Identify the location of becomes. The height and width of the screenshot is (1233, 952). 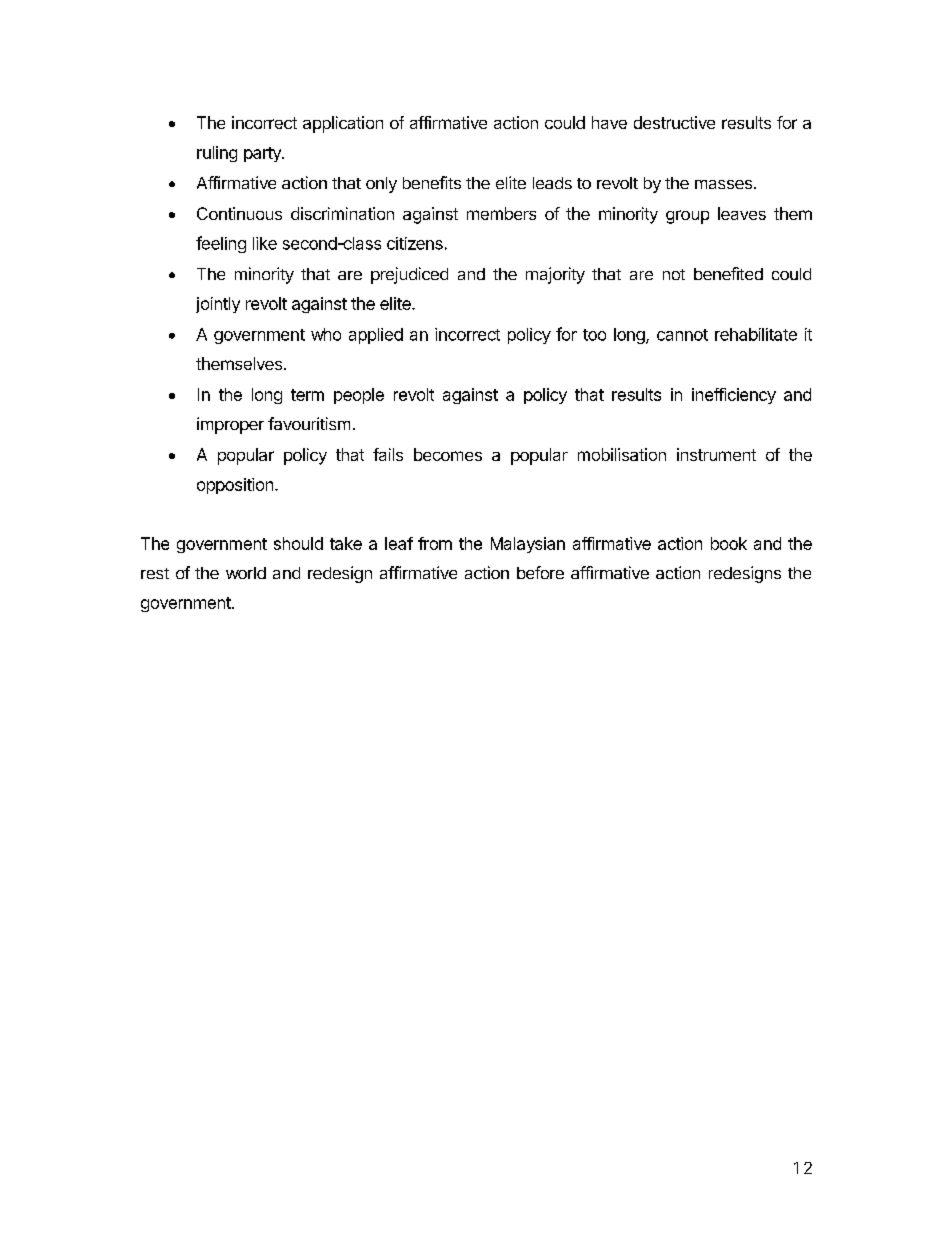
(448, 454).
